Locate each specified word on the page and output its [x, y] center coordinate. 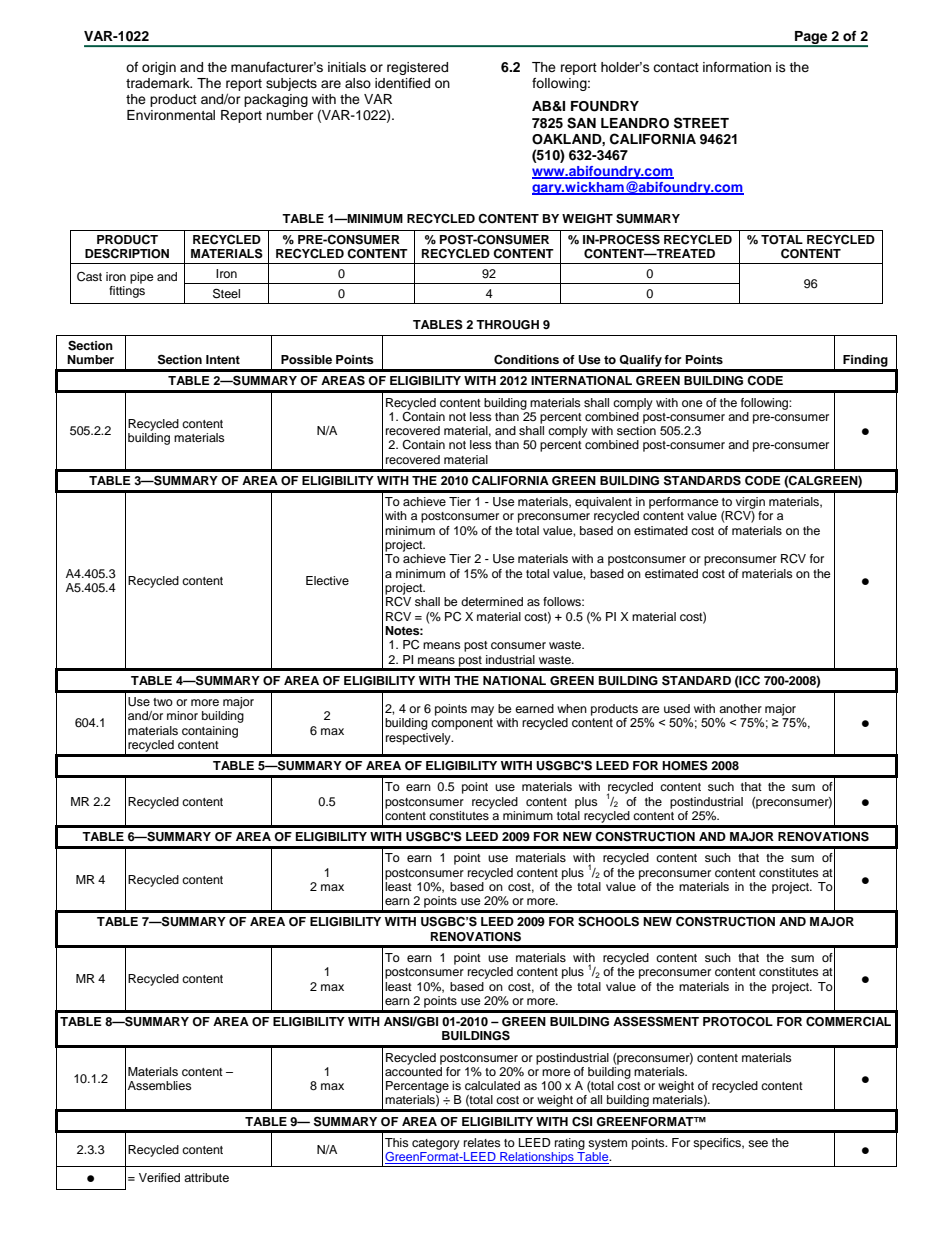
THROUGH [507, 325]
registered [417, 68]
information [737, 67]
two [163, 702]
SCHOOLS [608, 922]
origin [159, 68]
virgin [750, 503]
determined [492, 601]
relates [482, 1142]
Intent [223, 359]
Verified [159, 1177]
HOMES [685, 765]
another [740, 708]
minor [182, 715]
